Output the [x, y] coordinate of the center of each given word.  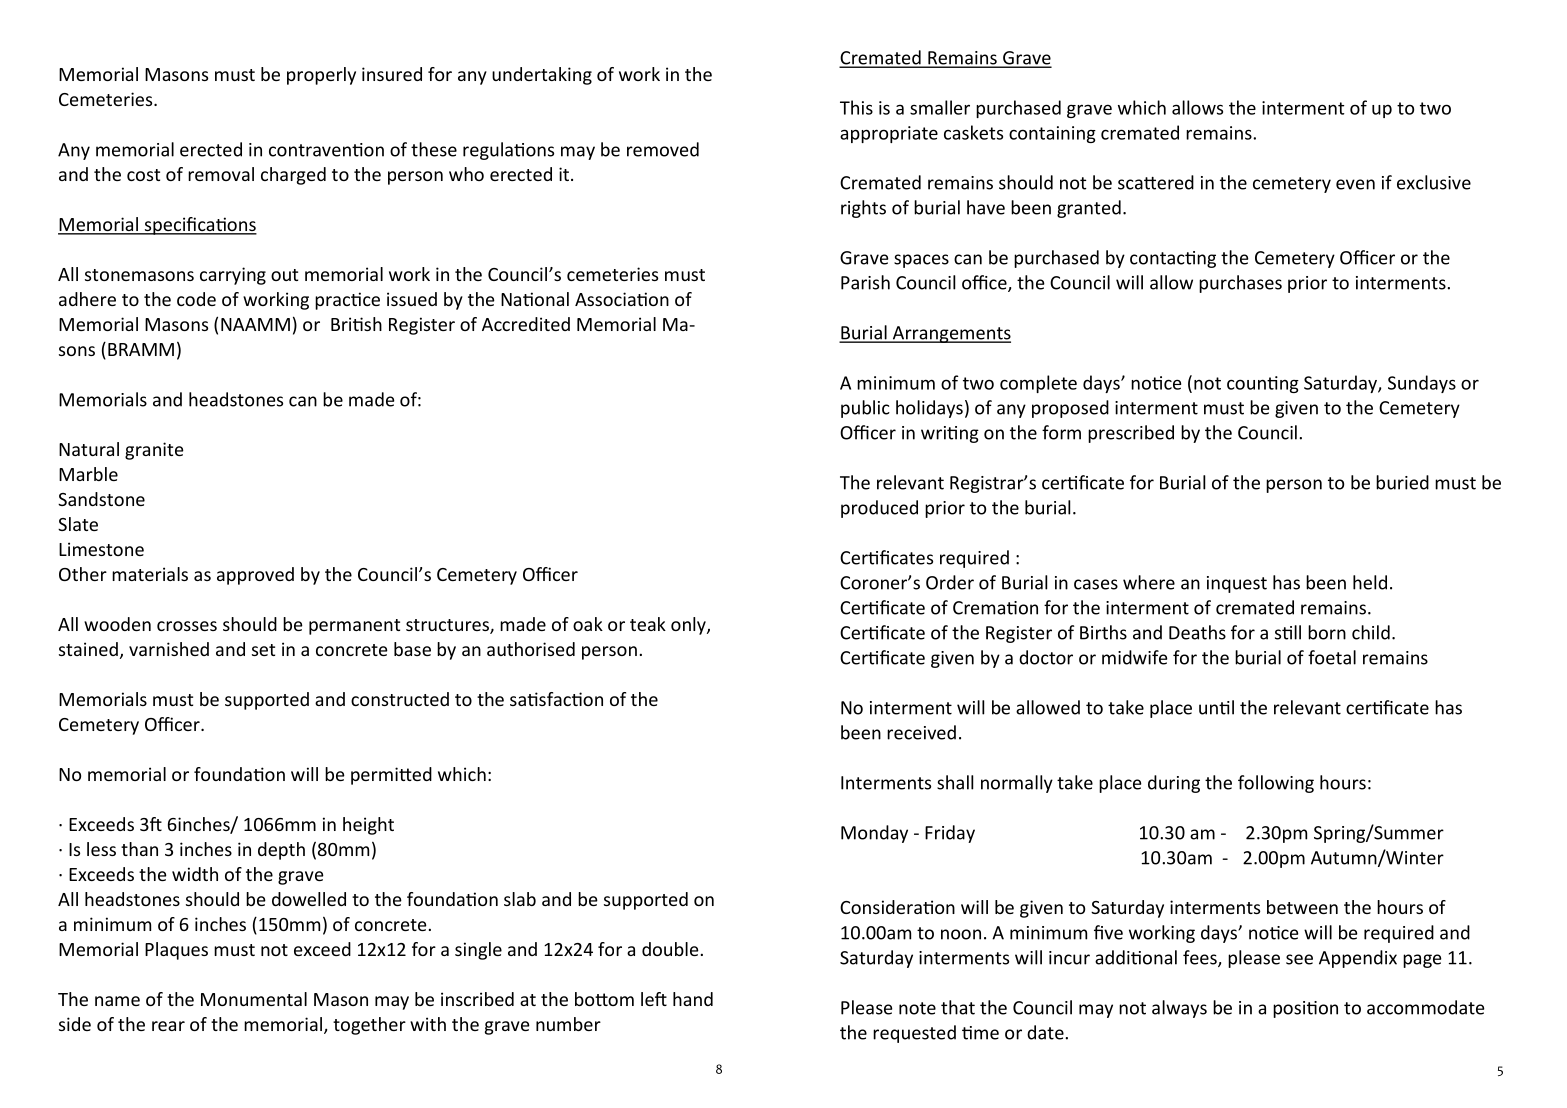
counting [1263, 384]
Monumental [254, 999]
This [856, 107]
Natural [89, 449]
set [263, 650]
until [1216, 707]
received [921, 732]
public [865, 409]
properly [321, 76]
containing [1052, 134]
